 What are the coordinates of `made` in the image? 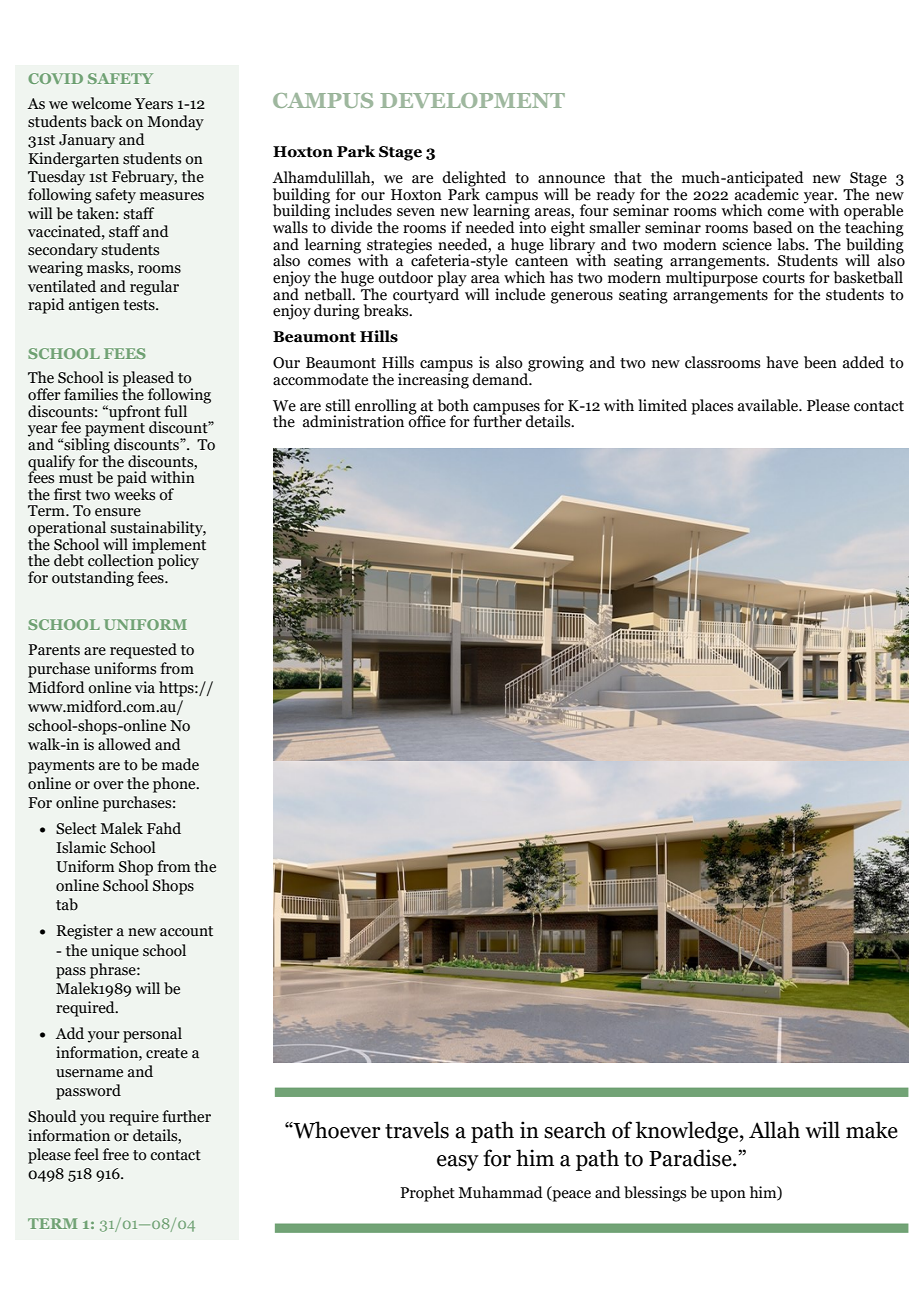 It's located at (180, 764).
